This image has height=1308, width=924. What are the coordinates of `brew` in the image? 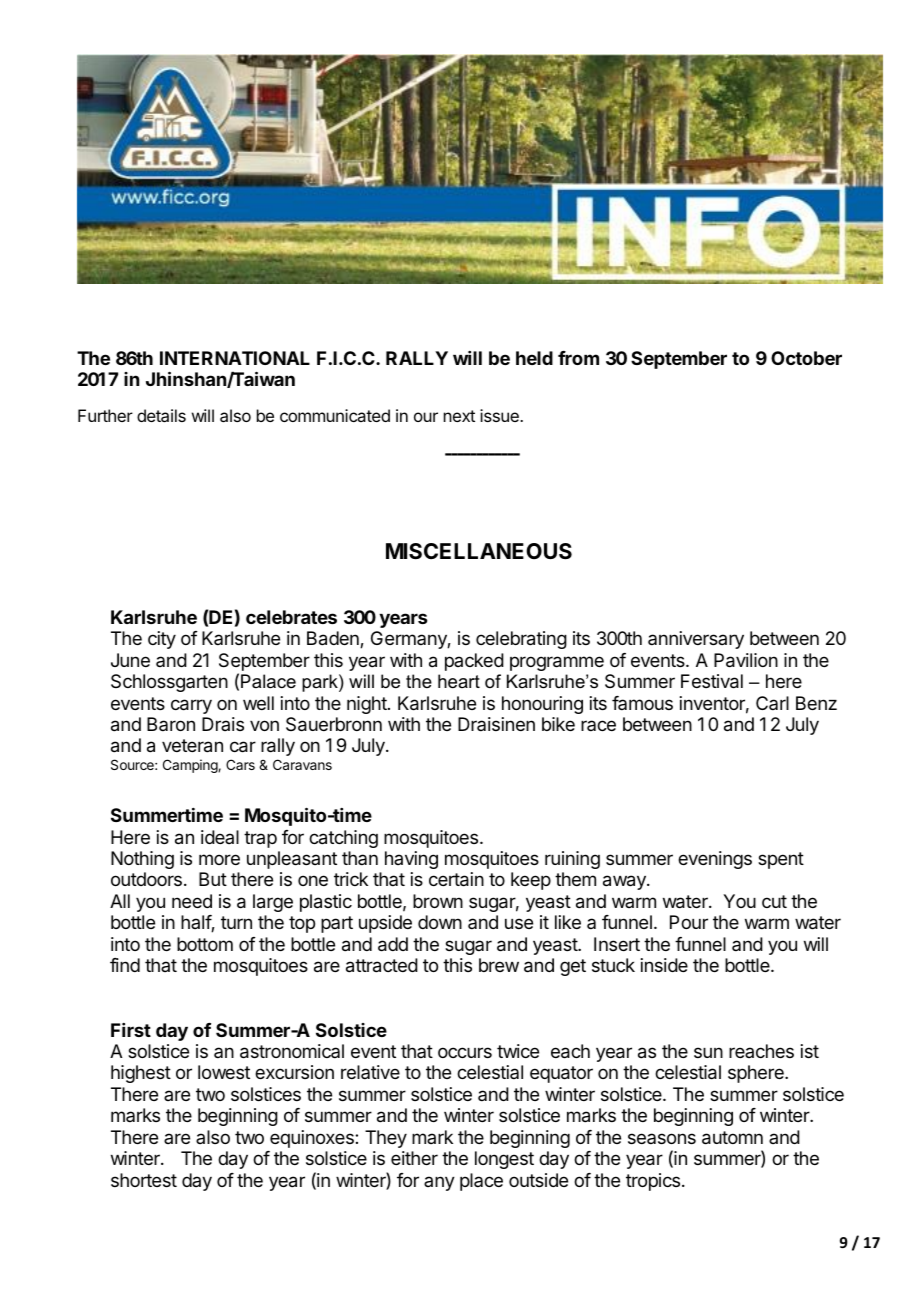 It's located at (499, 965).
